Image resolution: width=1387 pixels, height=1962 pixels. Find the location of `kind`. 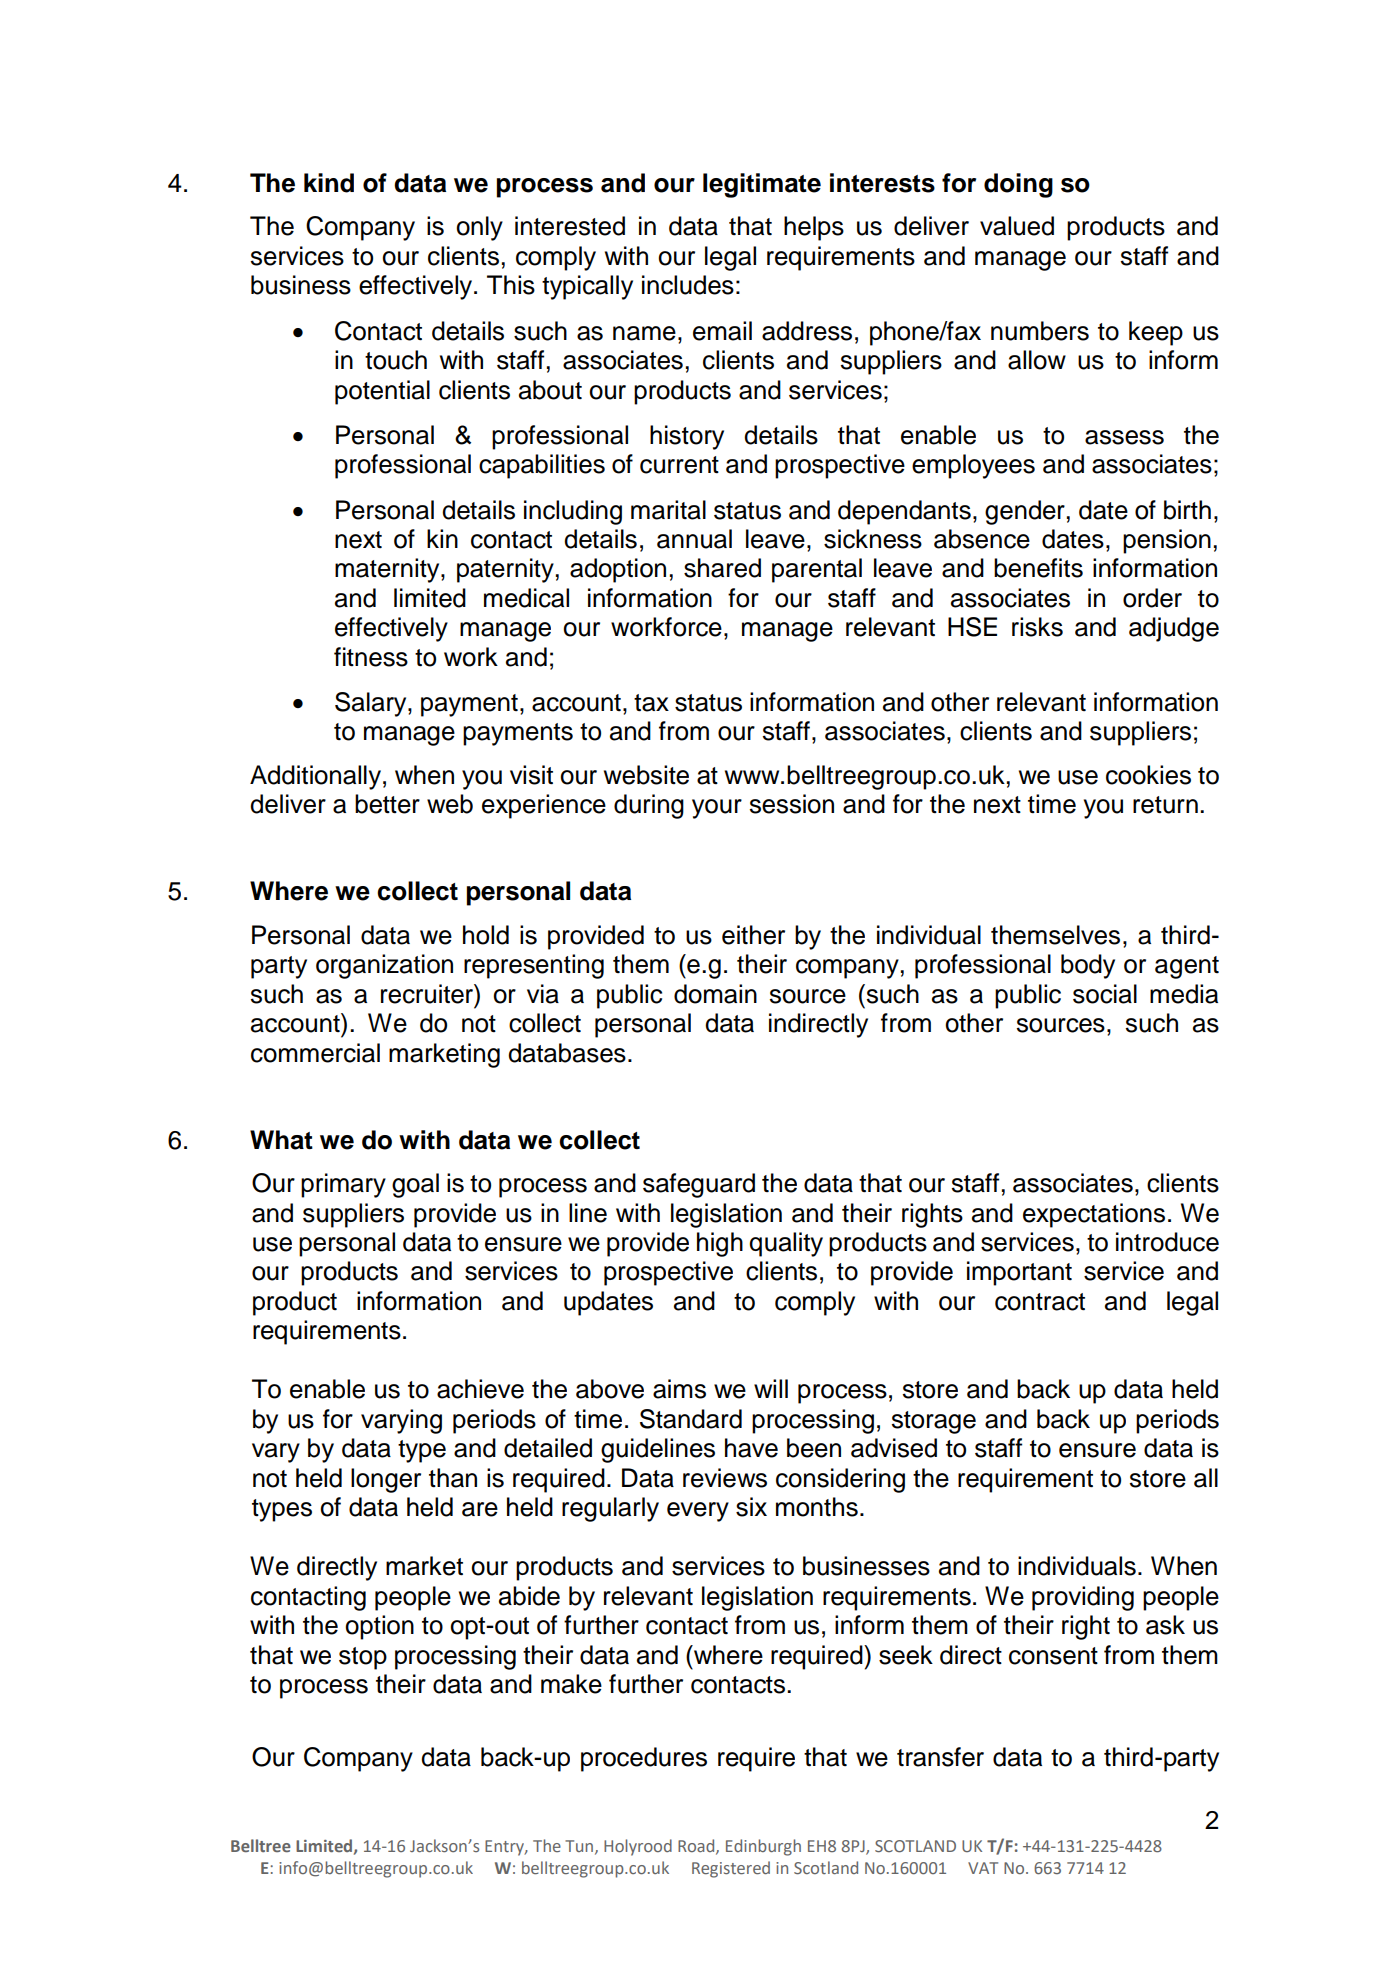

kind is located at coordinates (329, 183).
